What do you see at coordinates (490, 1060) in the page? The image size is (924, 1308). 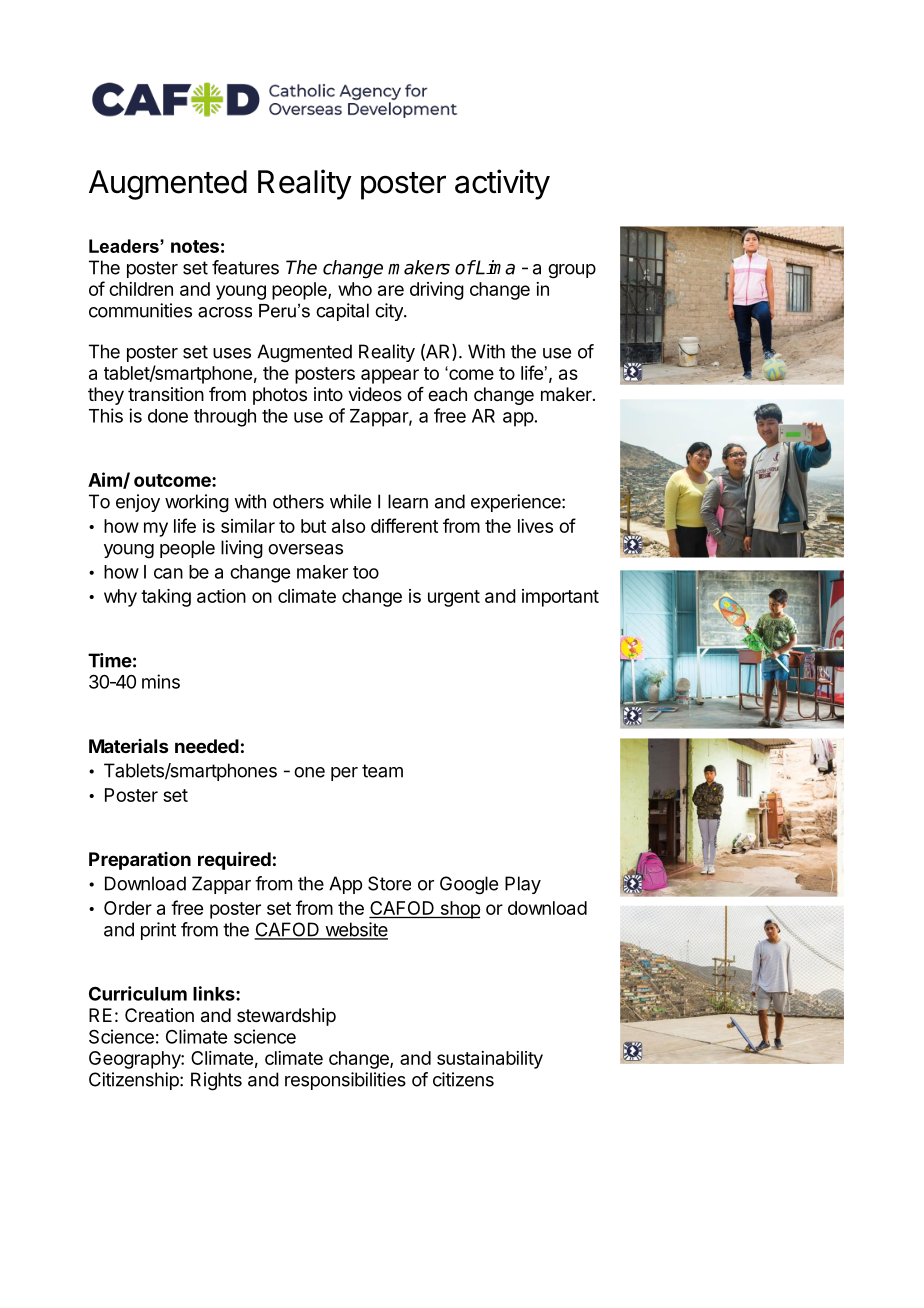 I see `sustainability` at bounding box center [490, 1060].
